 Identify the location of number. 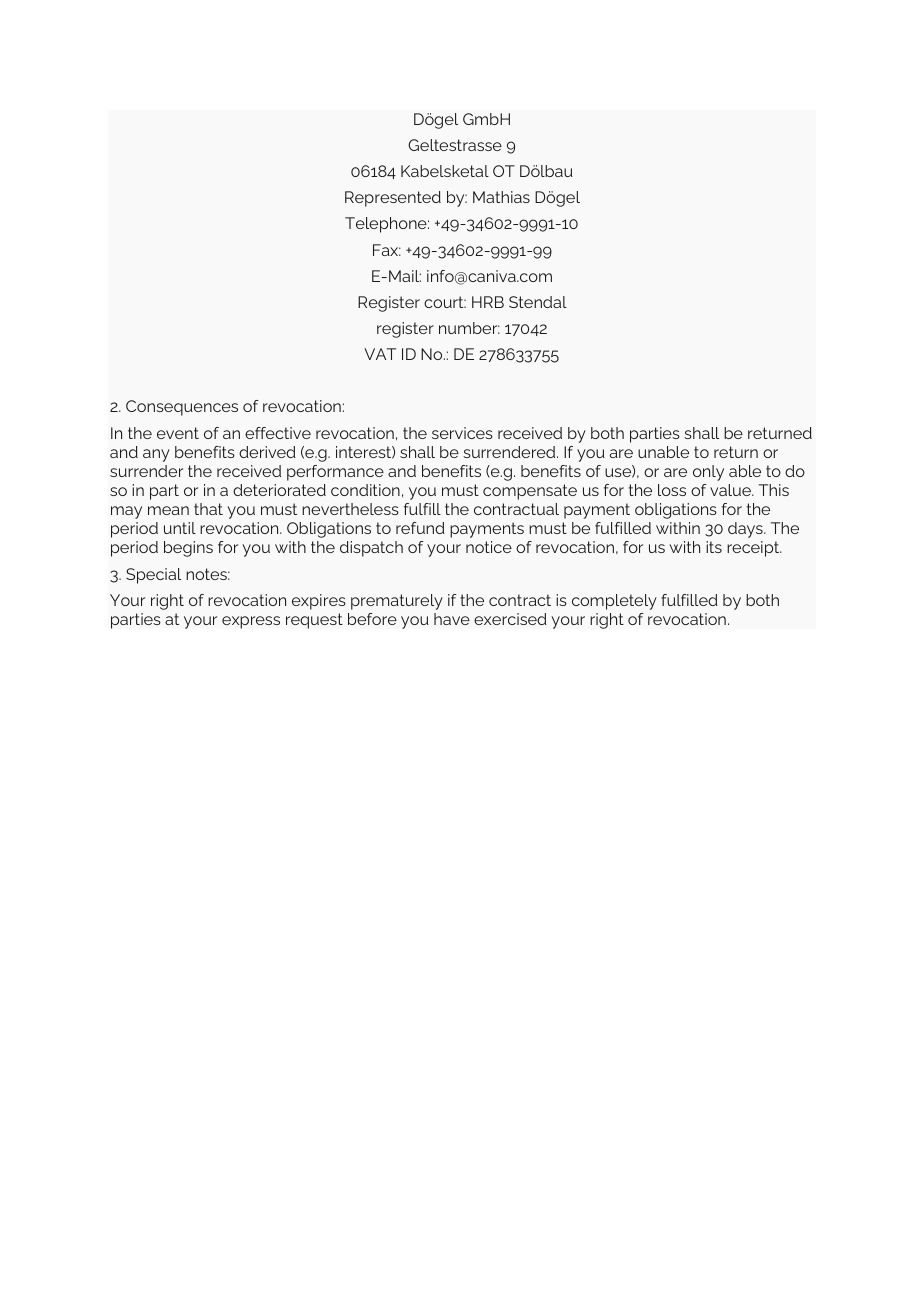
(469, 328).
